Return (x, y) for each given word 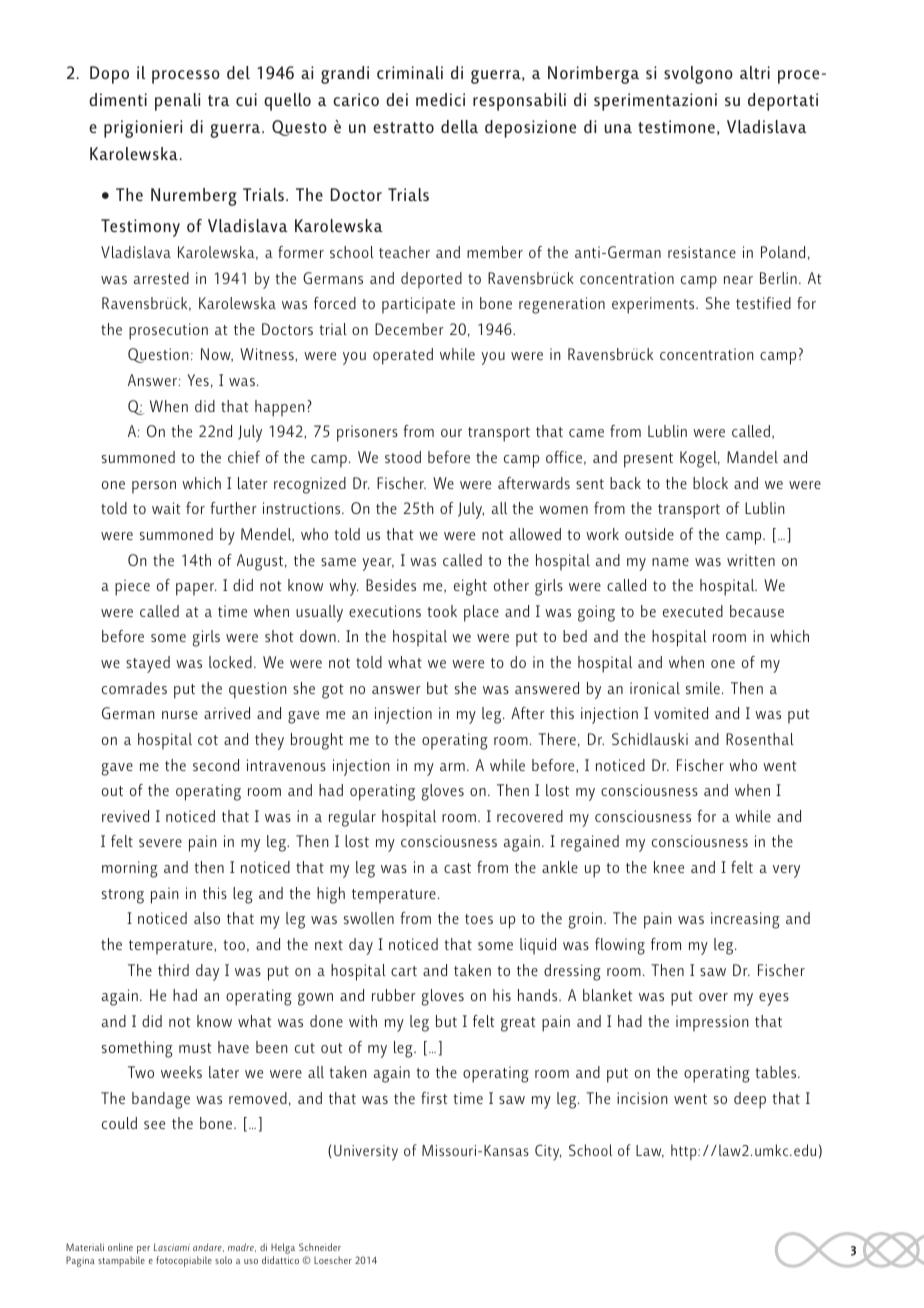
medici (440, 99)
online (120, 1247)
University (366, 1153)
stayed (148, 664)
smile (703, 688)
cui (246, 99)
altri (755, 72)
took (442, 611)
